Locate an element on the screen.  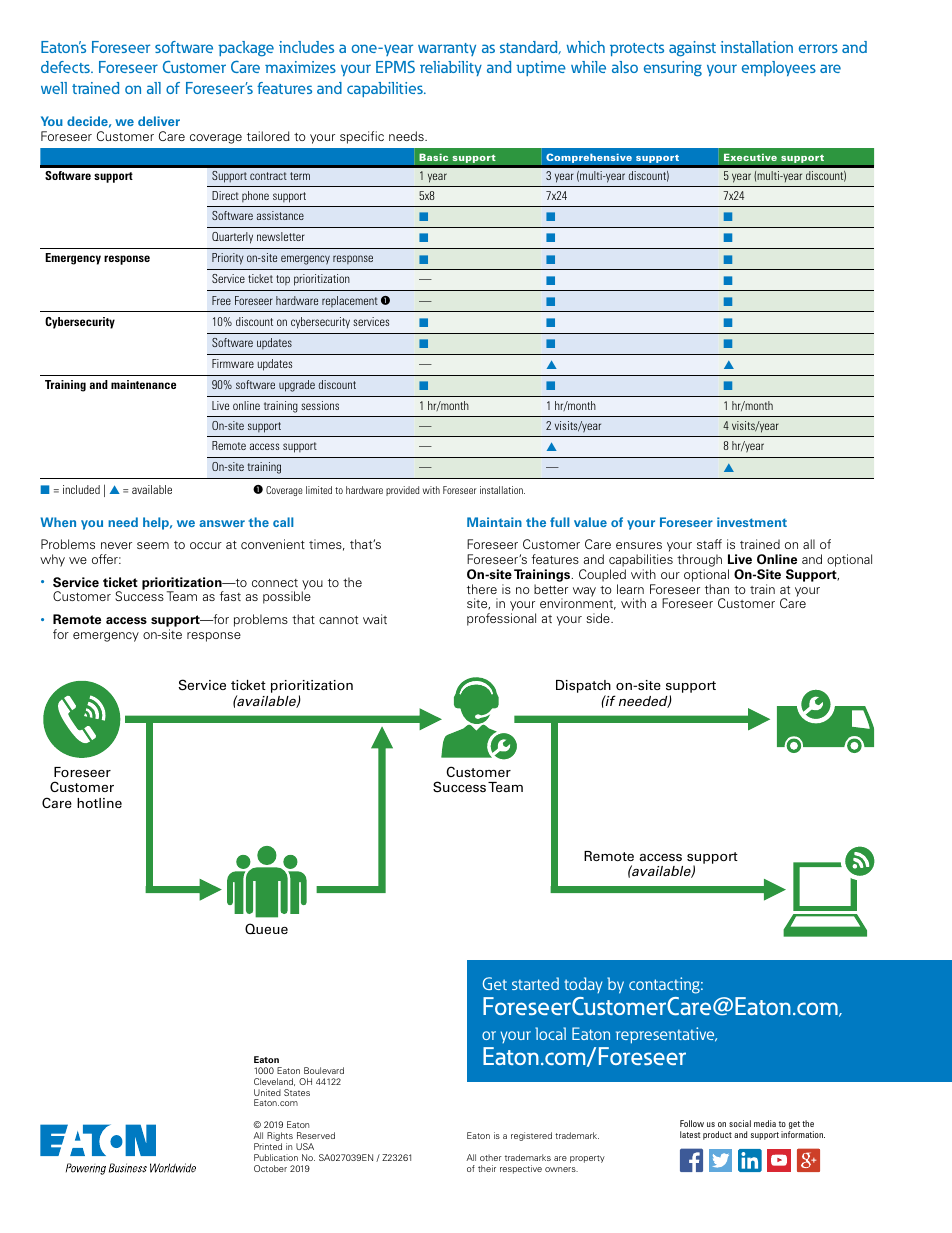
reliability is located at coordinates (451, 68).
